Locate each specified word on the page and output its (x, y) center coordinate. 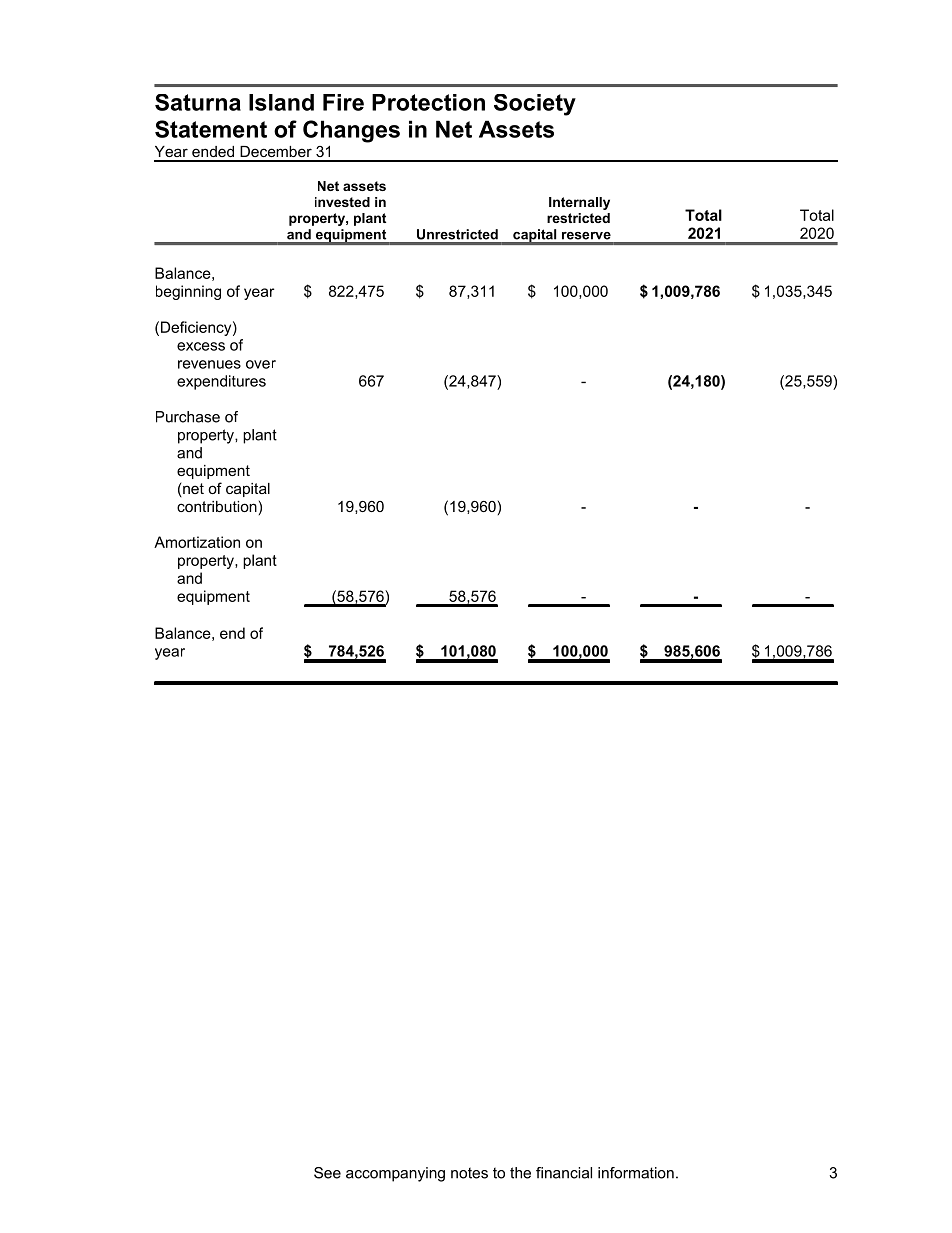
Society (535, 105)
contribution (217, 506)
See (327, 1173)
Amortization (197, 542)
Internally (579, 203)
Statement (211, 129)
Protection (428, 102)
